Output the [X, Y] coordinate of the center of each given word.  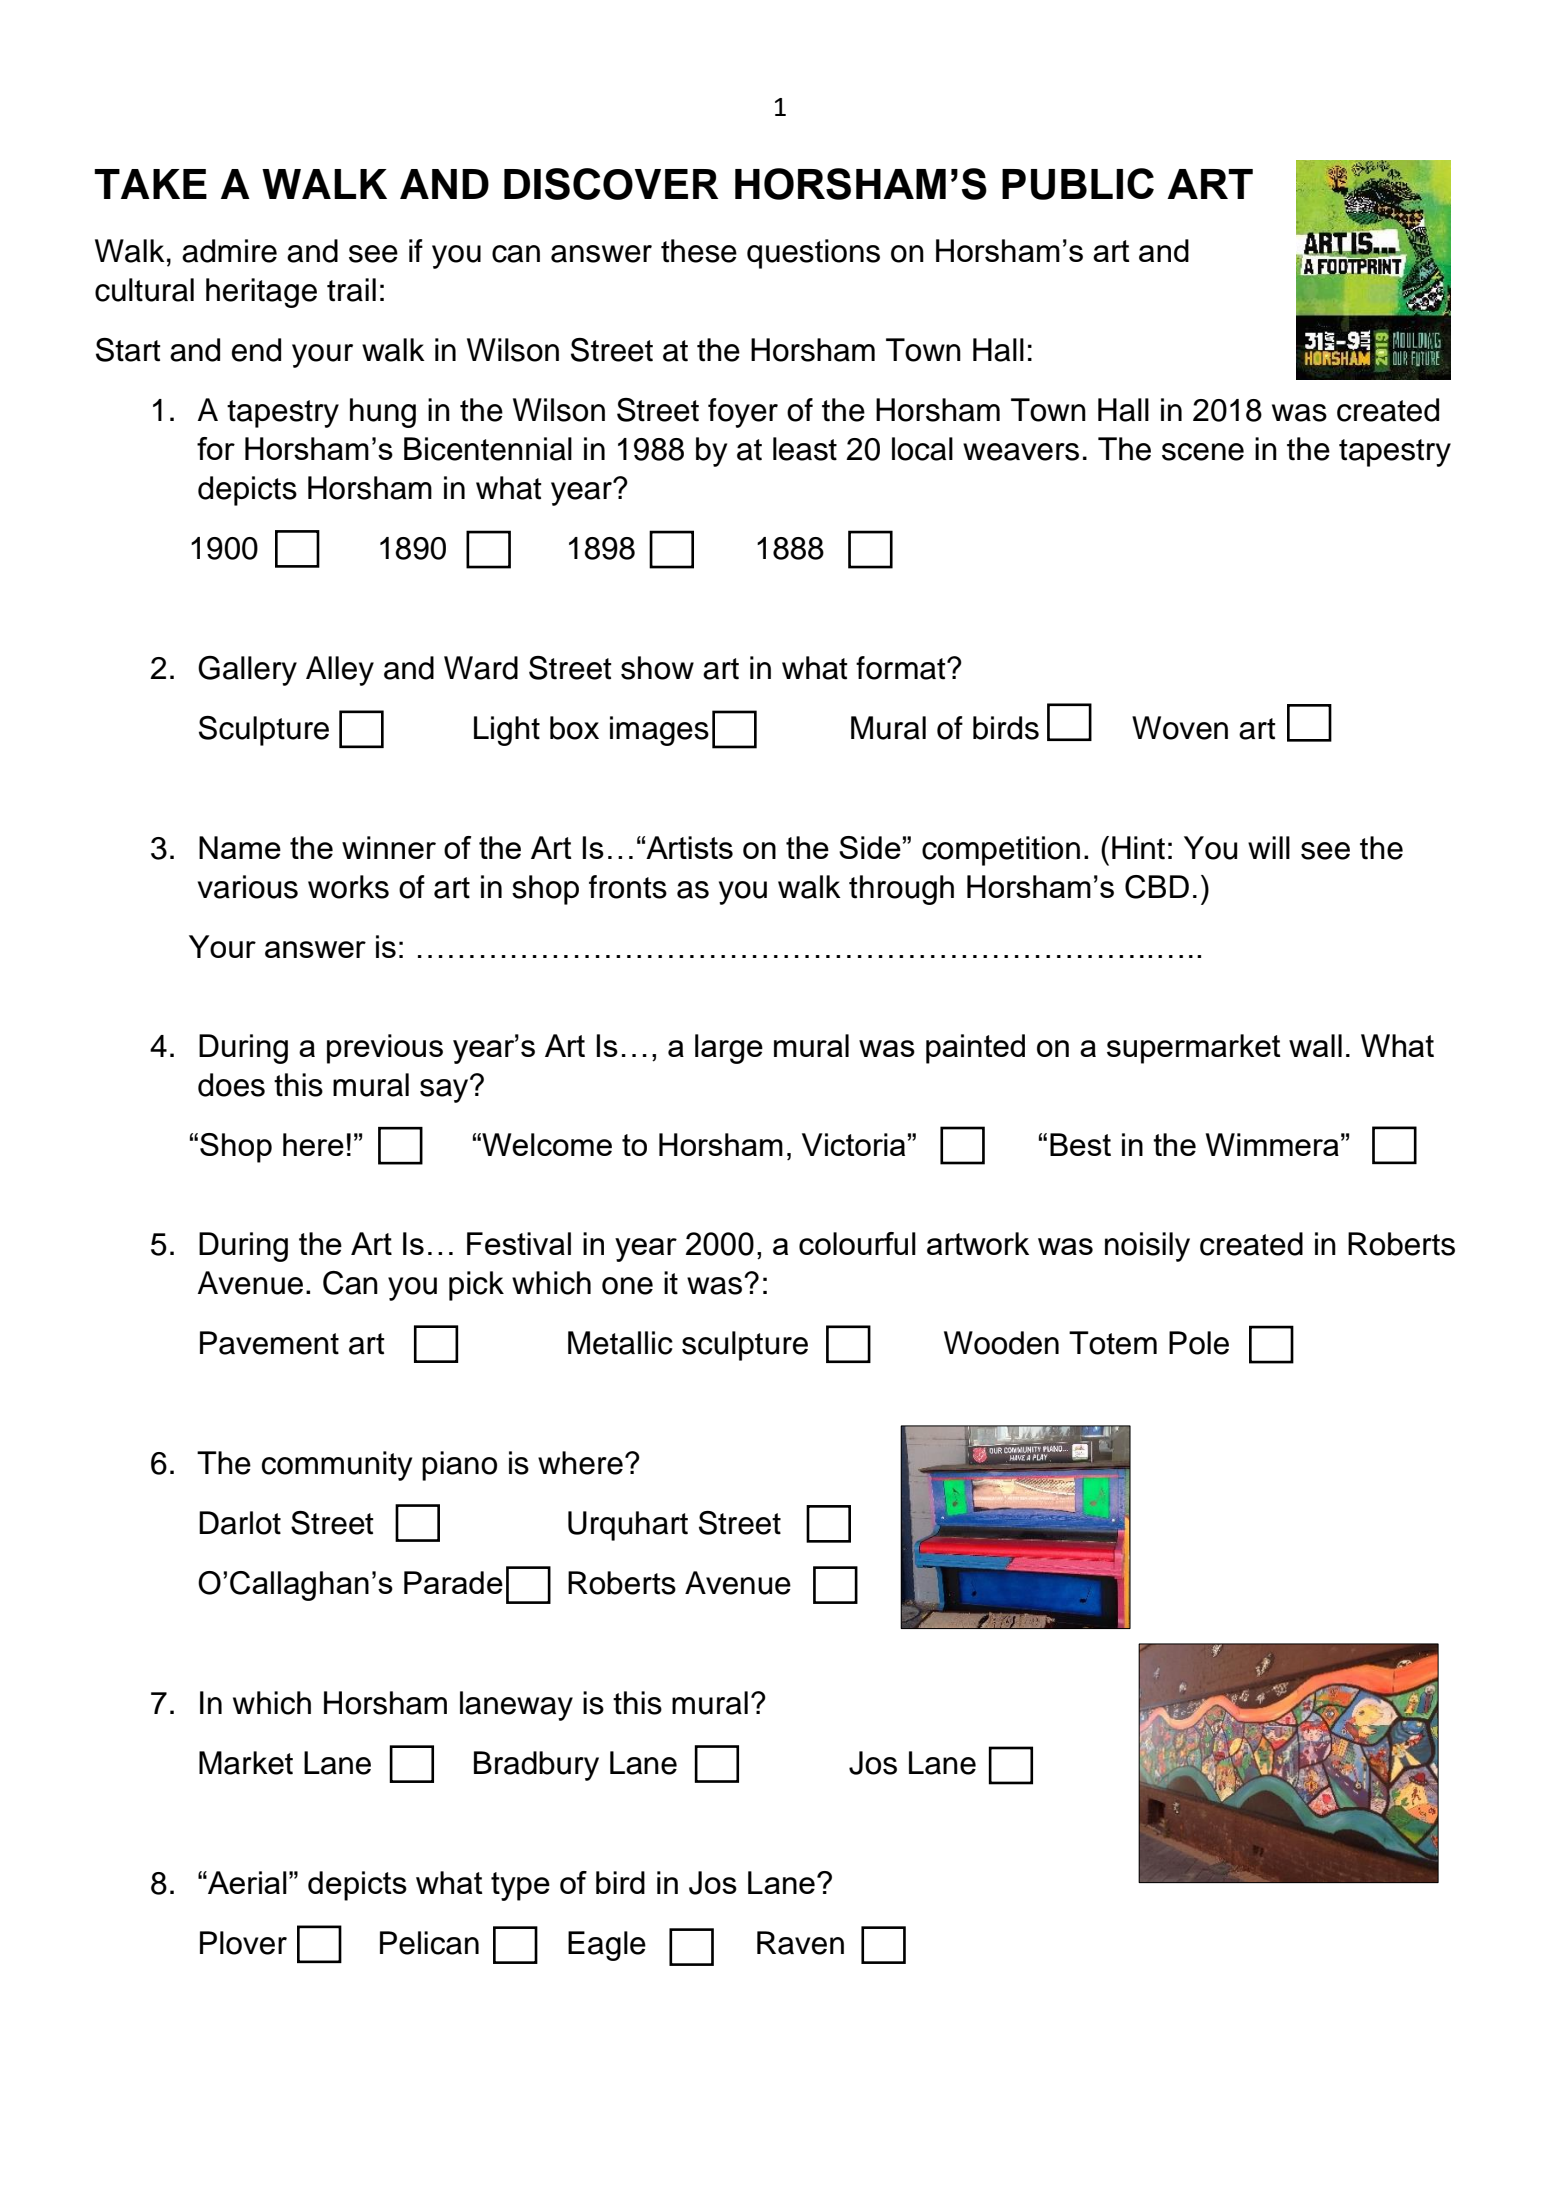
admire [229, 251]
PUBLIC [1078, 184]
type [520, 1886]
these [699, 251]
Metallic [620, 1343]
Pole [1199, 1343]
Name [240, 847]
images [659, 731]
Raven [800, 1943]
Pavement [269, 1343]
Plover [243, 1943]
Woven [1180, 728]
